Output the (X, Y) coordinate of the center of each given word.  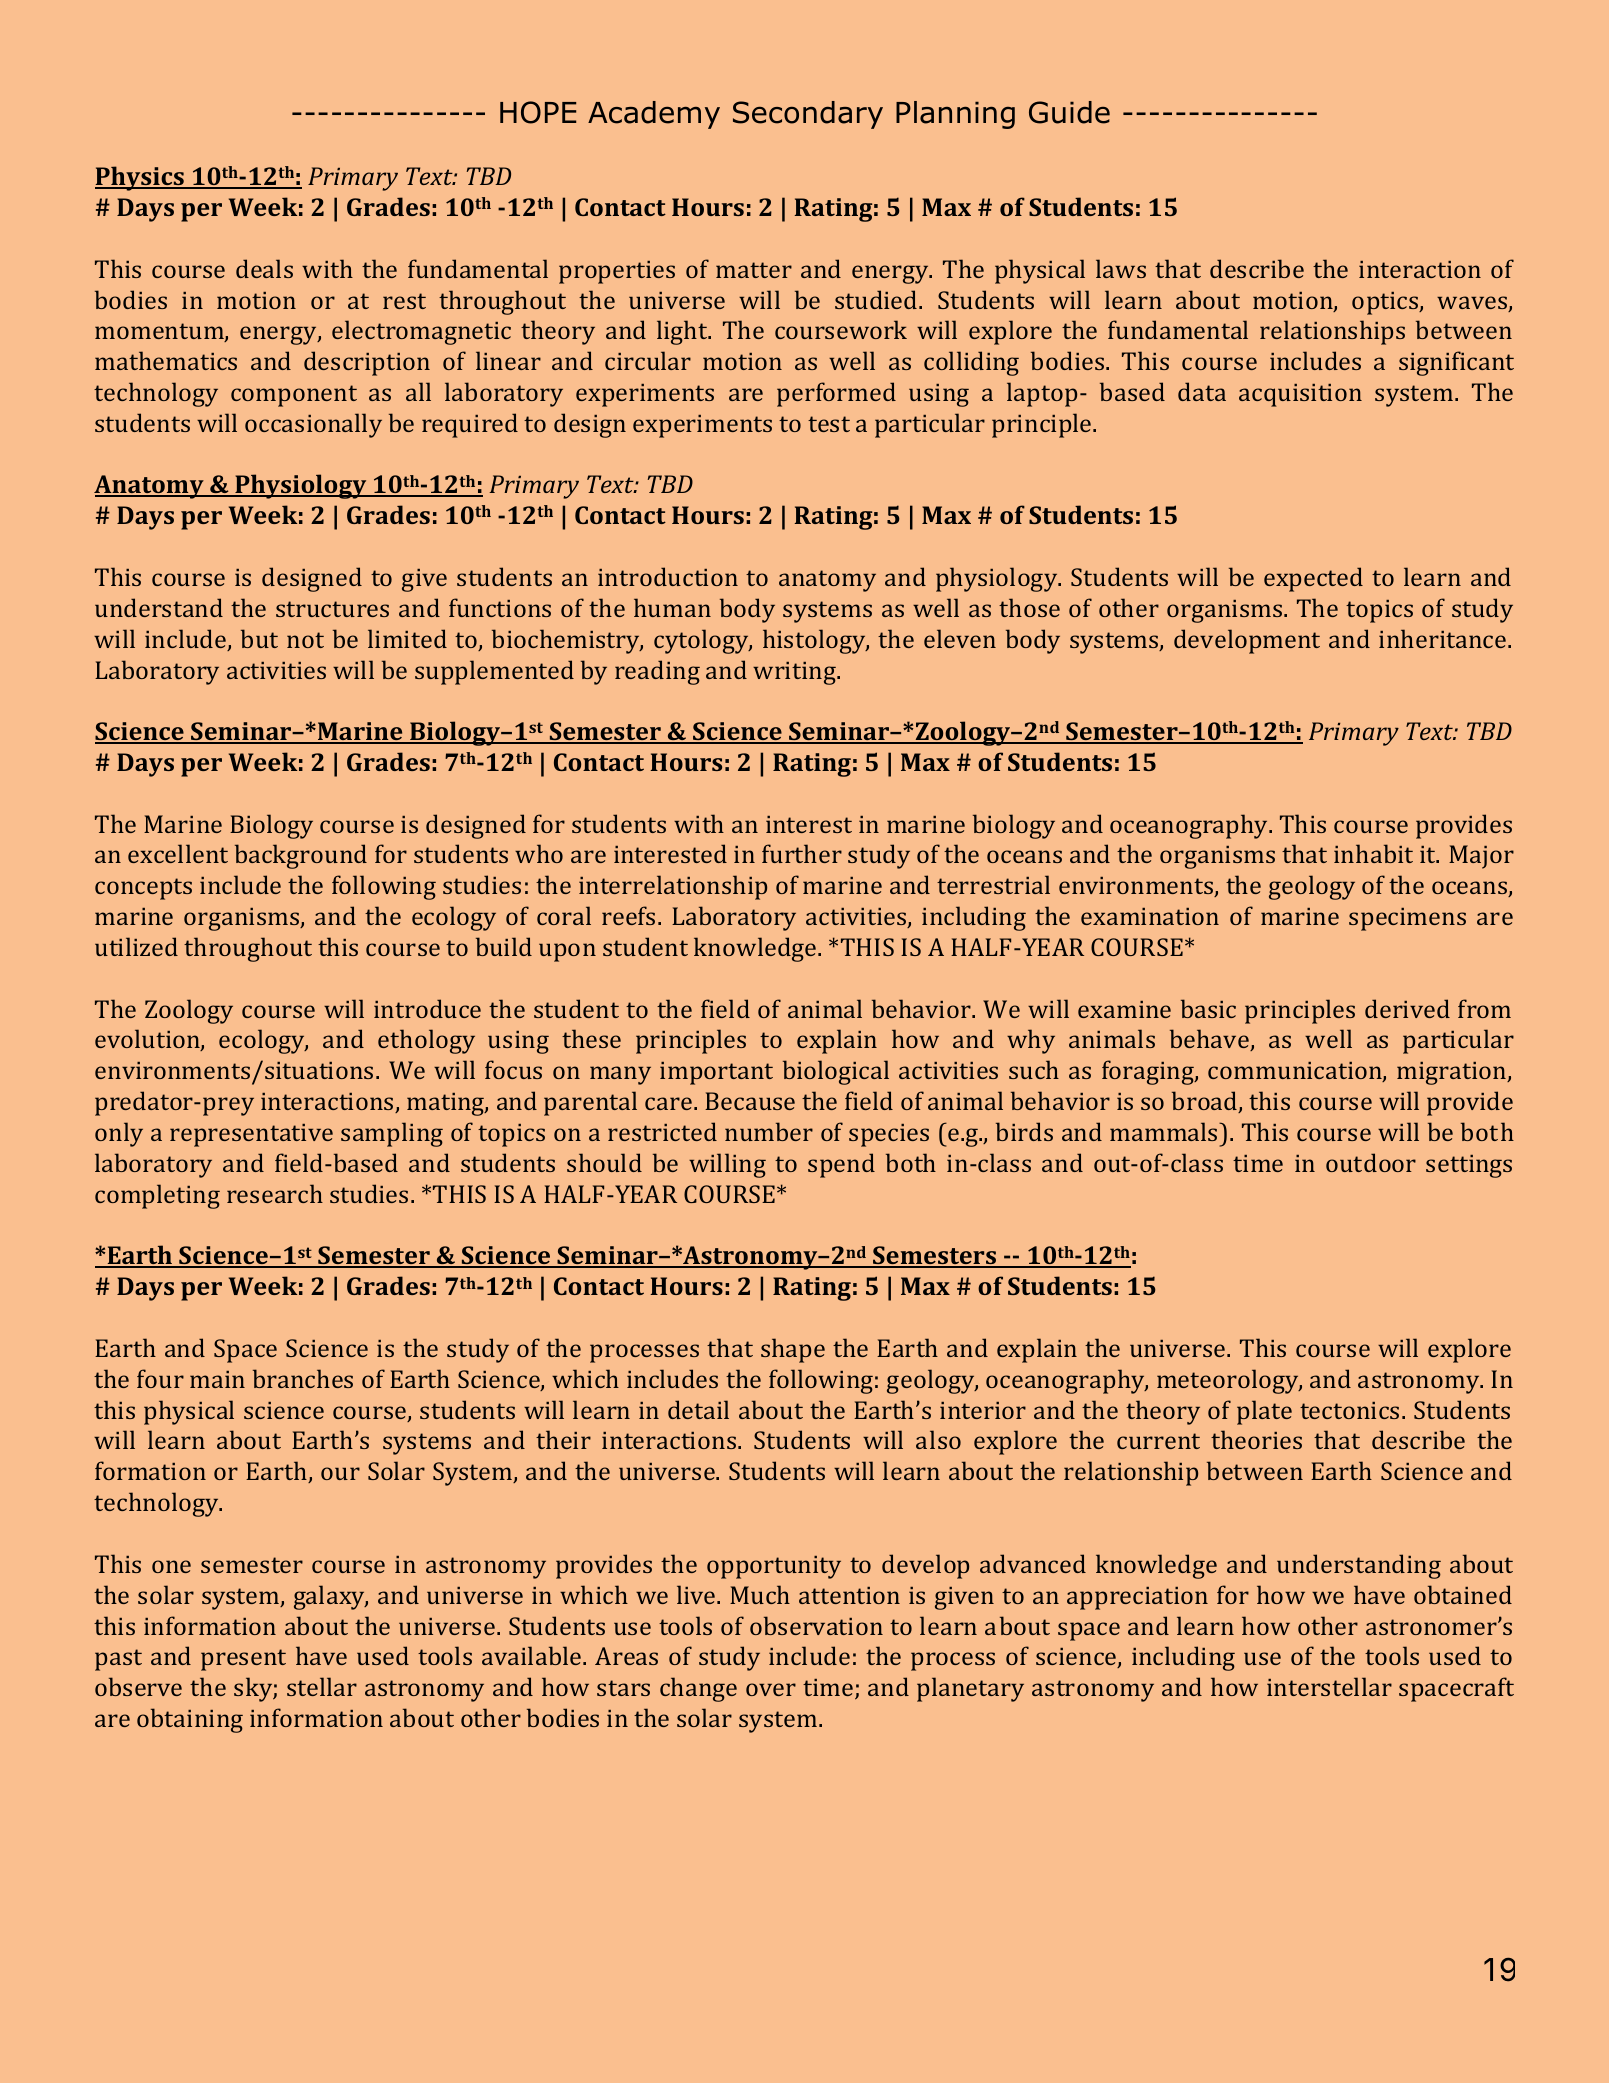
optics (1386, 303)
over (771, 1689)
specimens (1407, 919)
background (301, 856)
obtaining (190, 1720)
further (802, 853)
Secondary (808, 115)
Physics (140, 178)
